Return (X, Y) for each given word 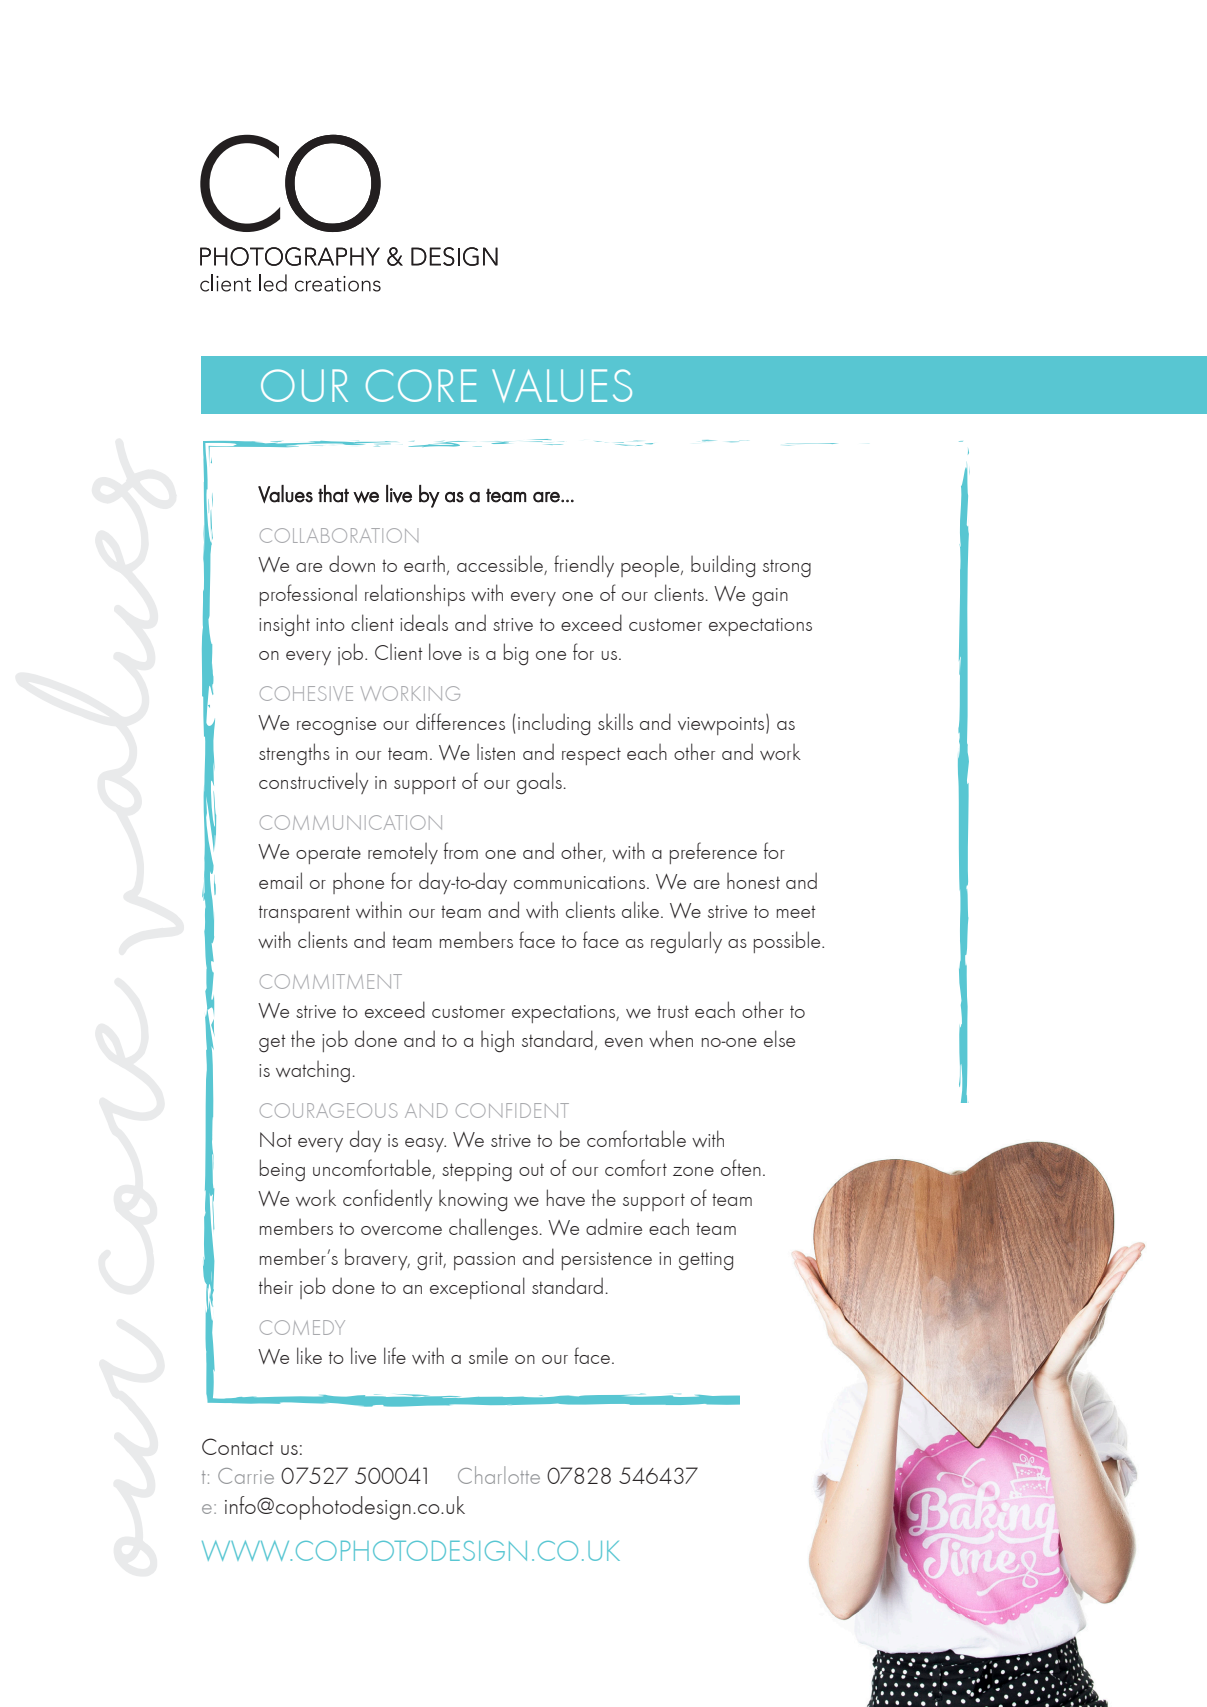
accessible (501, 565)
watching (313, 1072)
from (461, 850)
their (276, 1286)
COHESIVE (306, 693)
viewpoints (722, 725)
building (723, 566)
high (497, 1041)
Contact (238, 1446)
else (779, 1038)
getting (706, 1261)
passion (484, 1261)
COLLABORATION (339, 535)
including (554, 724)
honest (753, 881)
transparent (304, 914)
